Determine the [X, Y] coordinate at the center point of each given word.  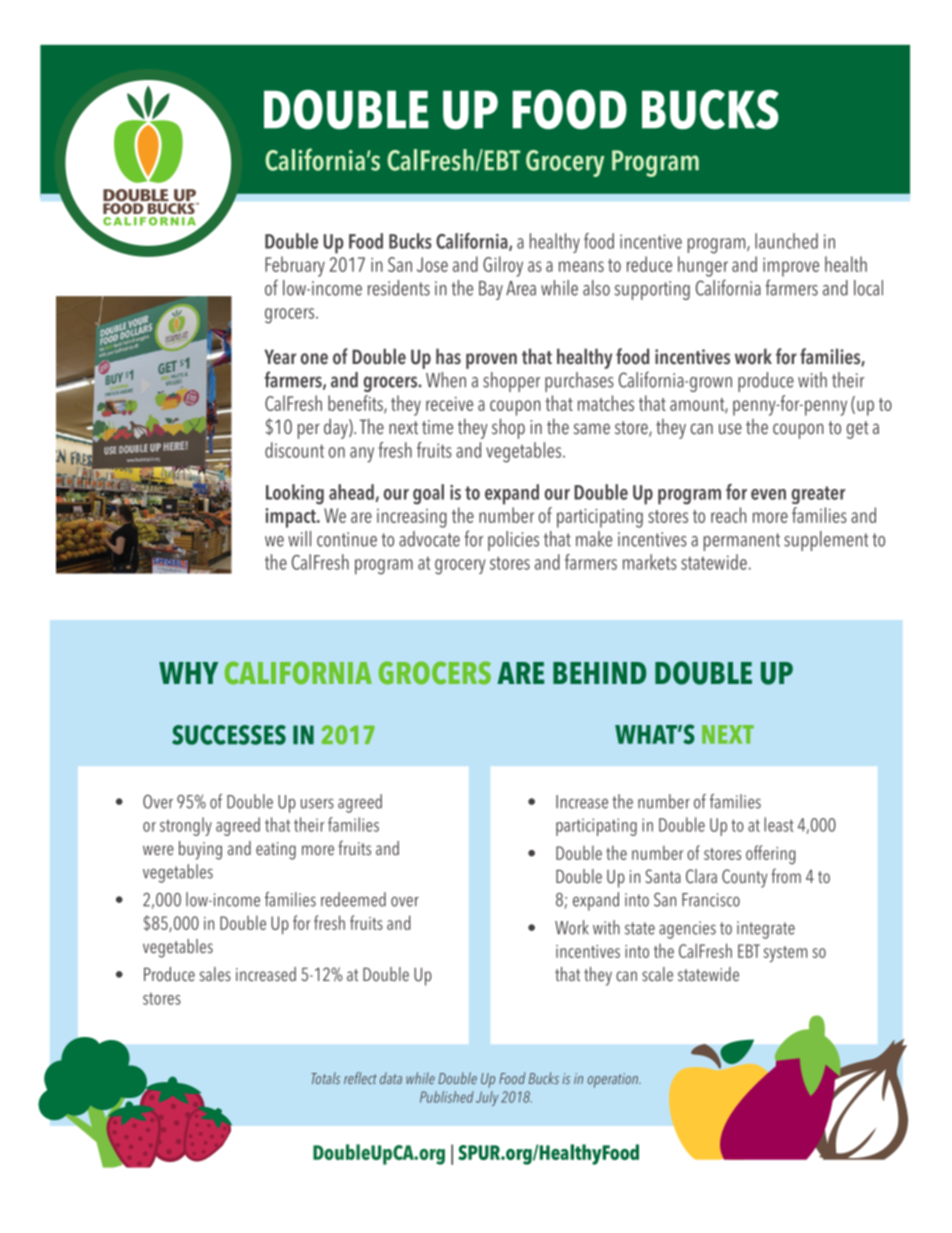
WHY [188, 673]
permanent [742, 542]
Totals [325, 1078]
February [295, 266]
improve [791, 267]
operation [613, 1080]
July [487, 1098]
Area [521, 288]
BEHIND [599, 673]
